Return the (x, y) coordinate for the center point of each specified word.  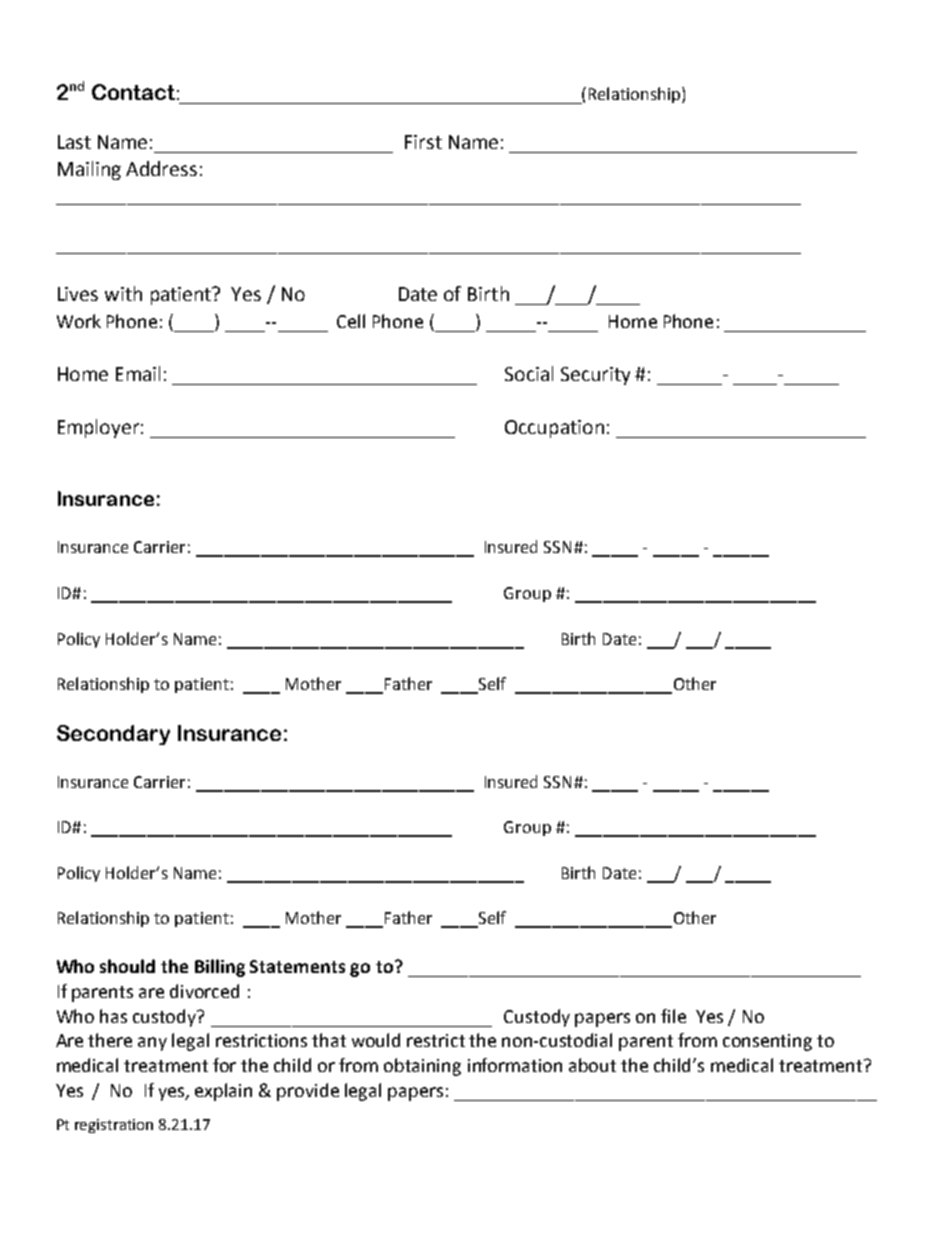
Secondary (113, 735)
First (423, 142)
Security (595, 376)
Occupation (554, 429)
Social (529, 373)
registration (114, 1126)
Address (161, 168)
